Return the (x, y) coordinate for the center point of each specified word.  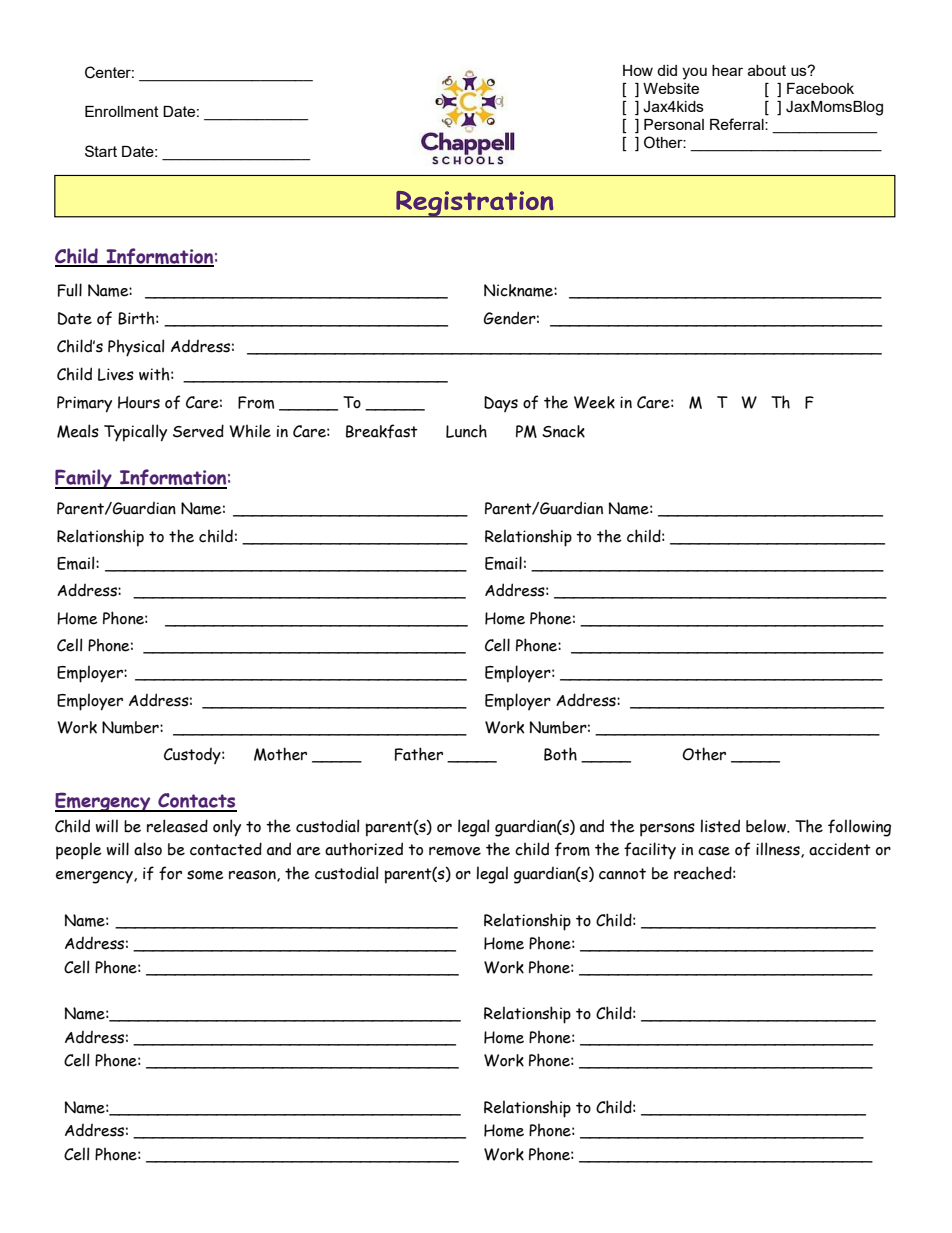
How (638, 70)
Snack (563, 431)
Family (84, 479)
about (767, 70)
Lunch (466, 431)
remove (455, 851)
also (148, 849)
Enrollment (122, 111)
